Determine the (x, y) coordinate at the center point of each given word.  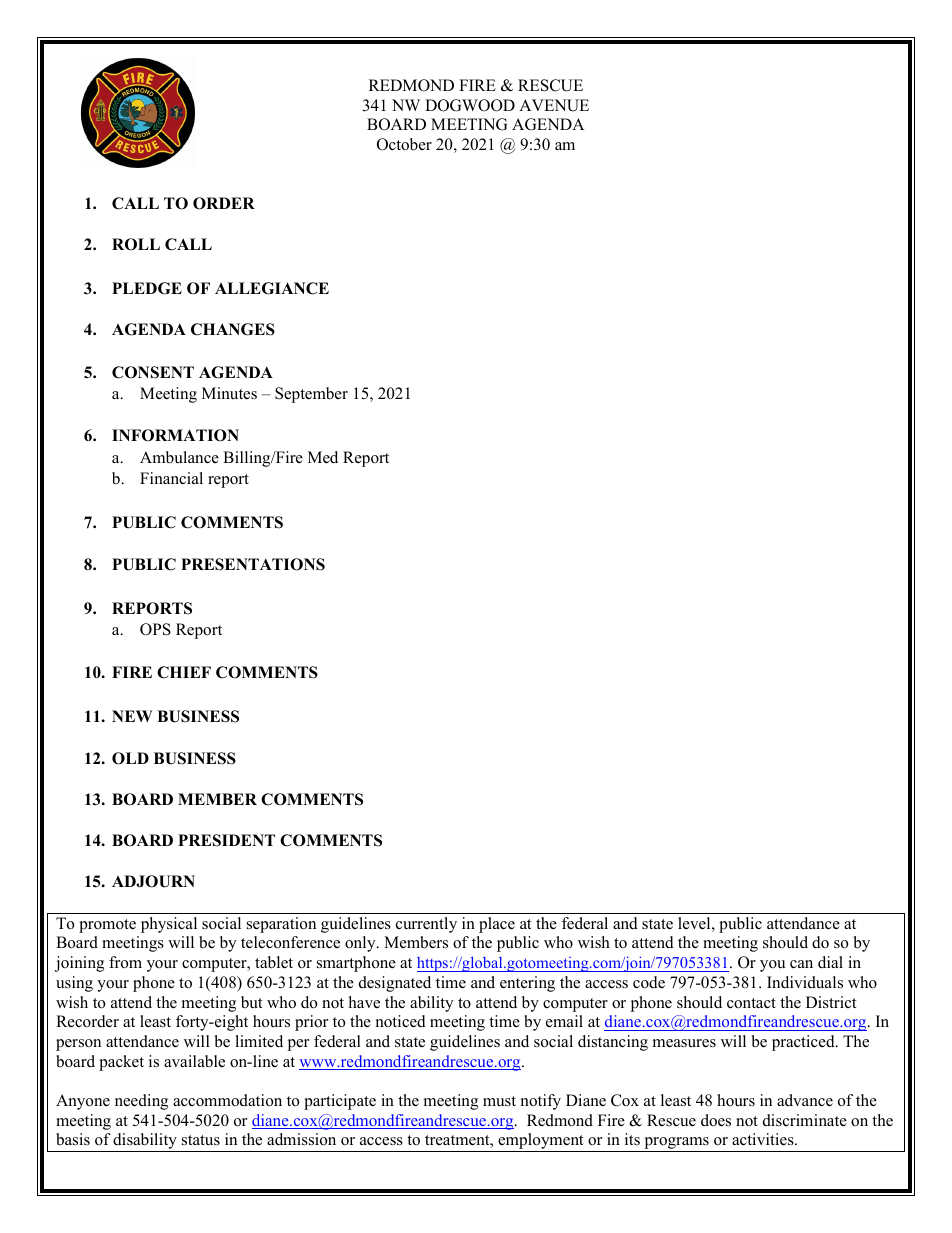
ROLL (136, 244)
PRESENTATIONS (253, 564)
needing (141, 1102)
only (361, 944)
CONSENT (153, 372)
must (499, 1101)
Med (323, 457)
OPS (155, 629)
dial (830, 962)
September (311, 395)
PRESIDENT (226, 840)
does (716, 1120)
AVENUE (554, 105)
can (801, 964)
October (404, 144)
